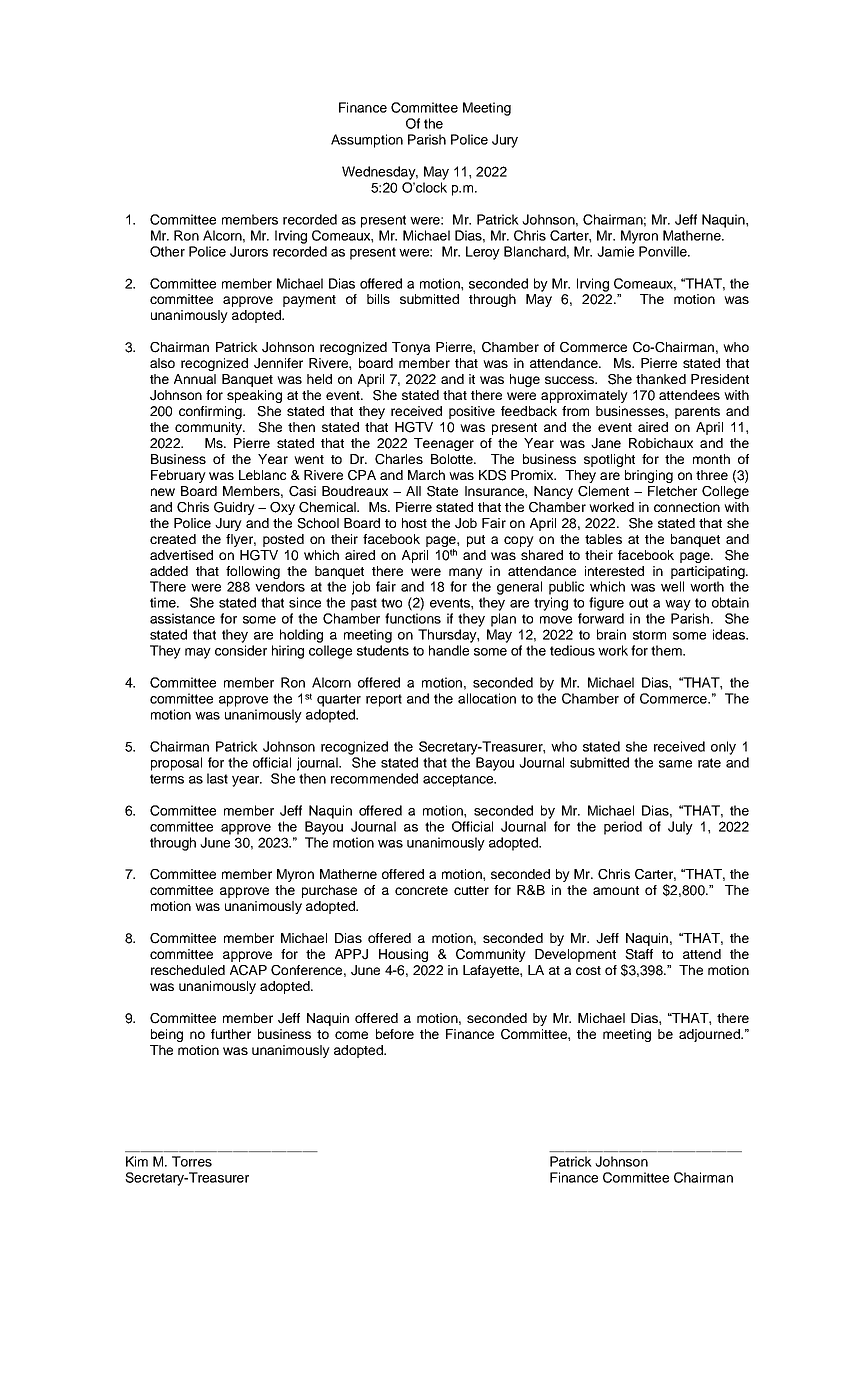  Describe the element at coordinates (167, 251) in the page. I see `Other` at that location.
